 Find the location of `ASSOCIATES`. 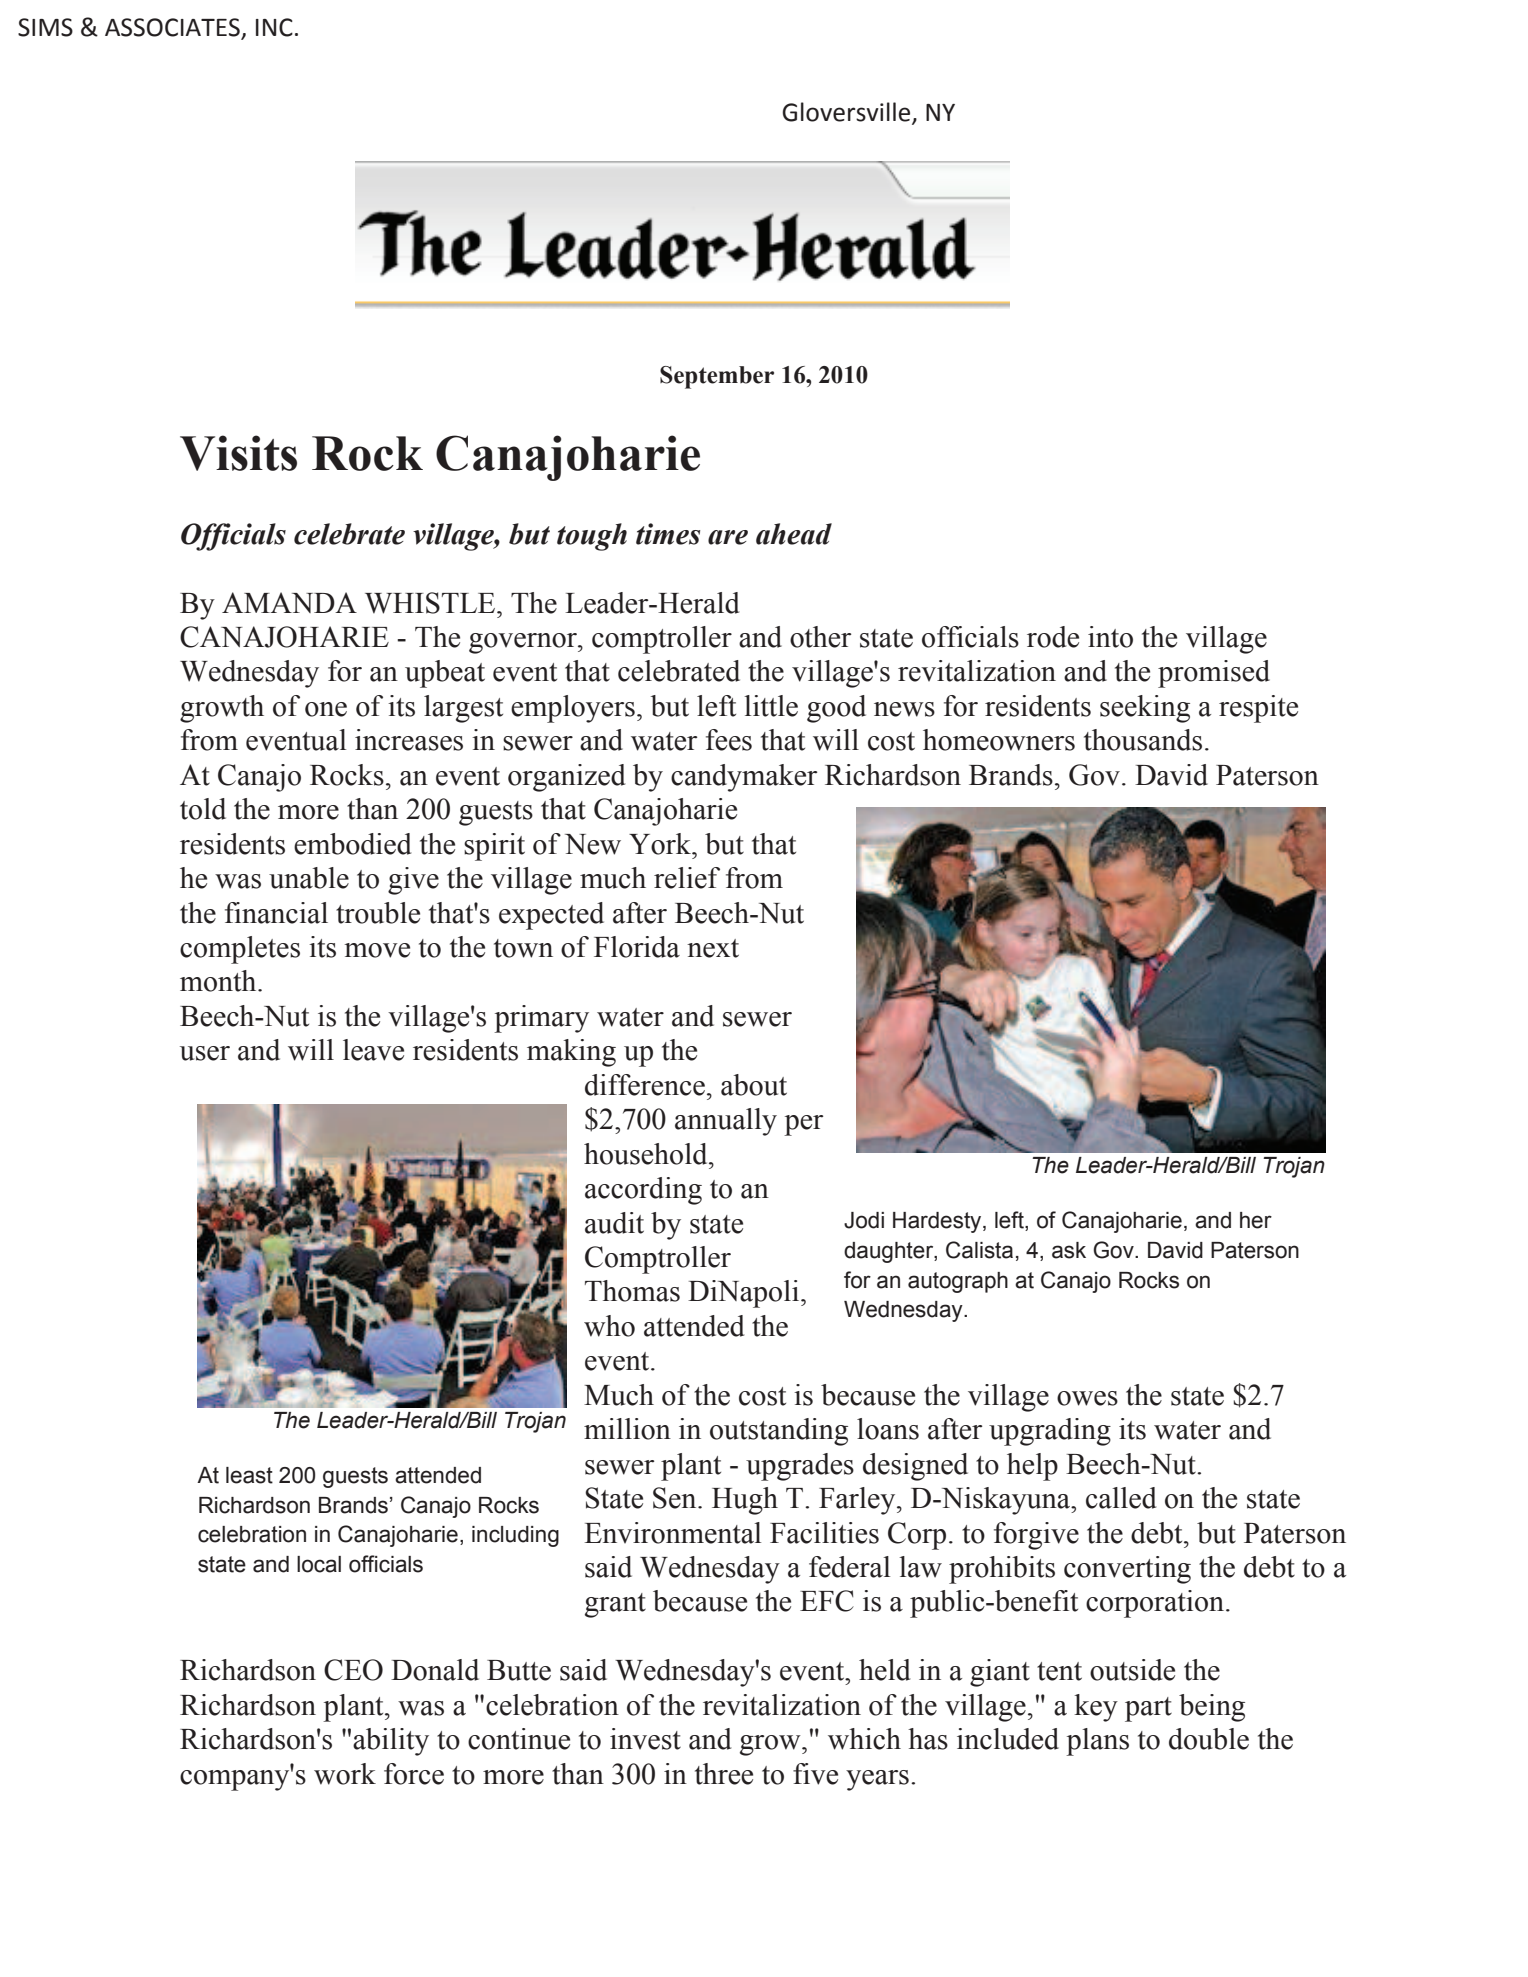

ASSOCIATES is located at coordinates (172, 27).
